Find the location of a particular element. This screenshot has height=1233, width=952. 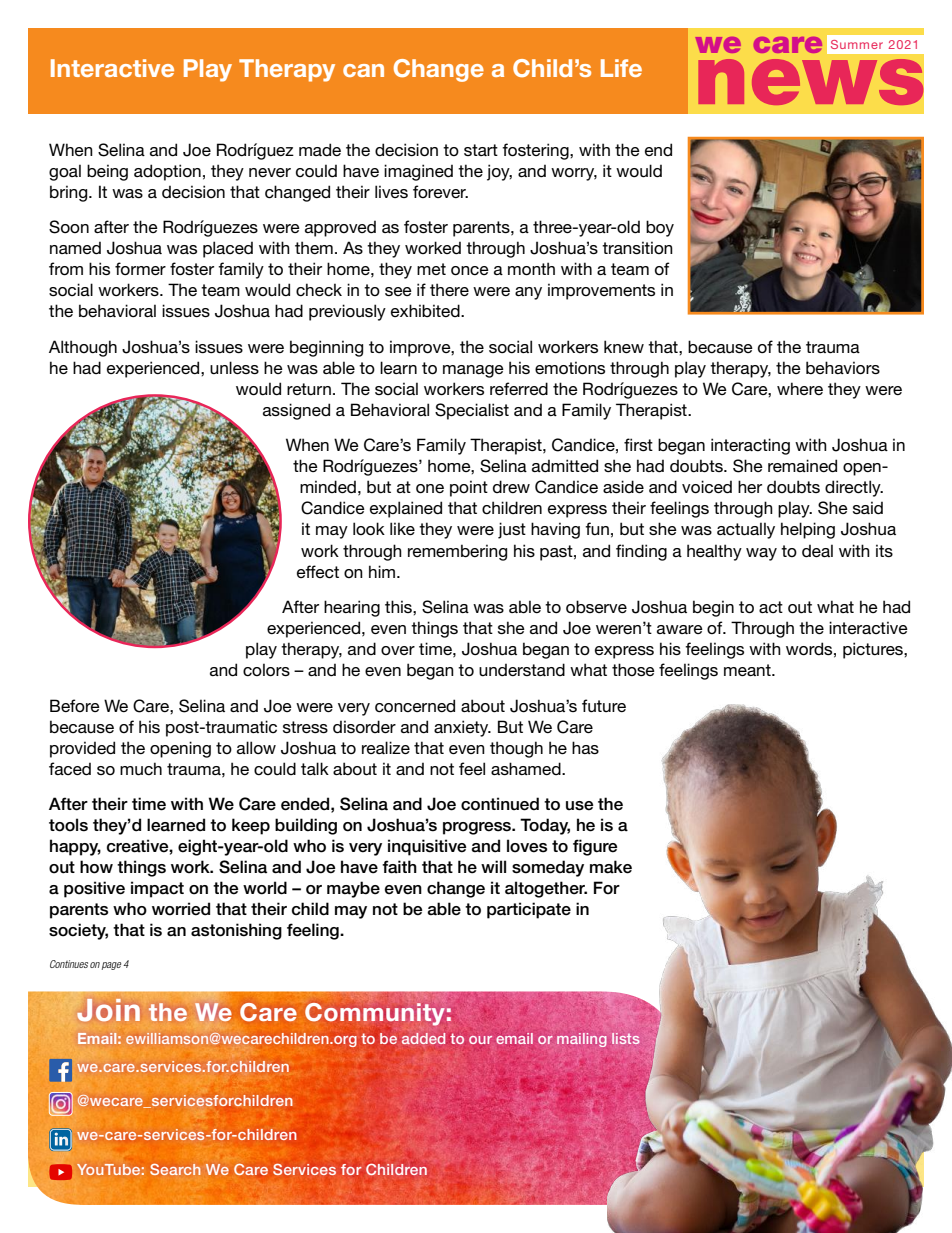

Summer is located at coordinates (857, 44).
